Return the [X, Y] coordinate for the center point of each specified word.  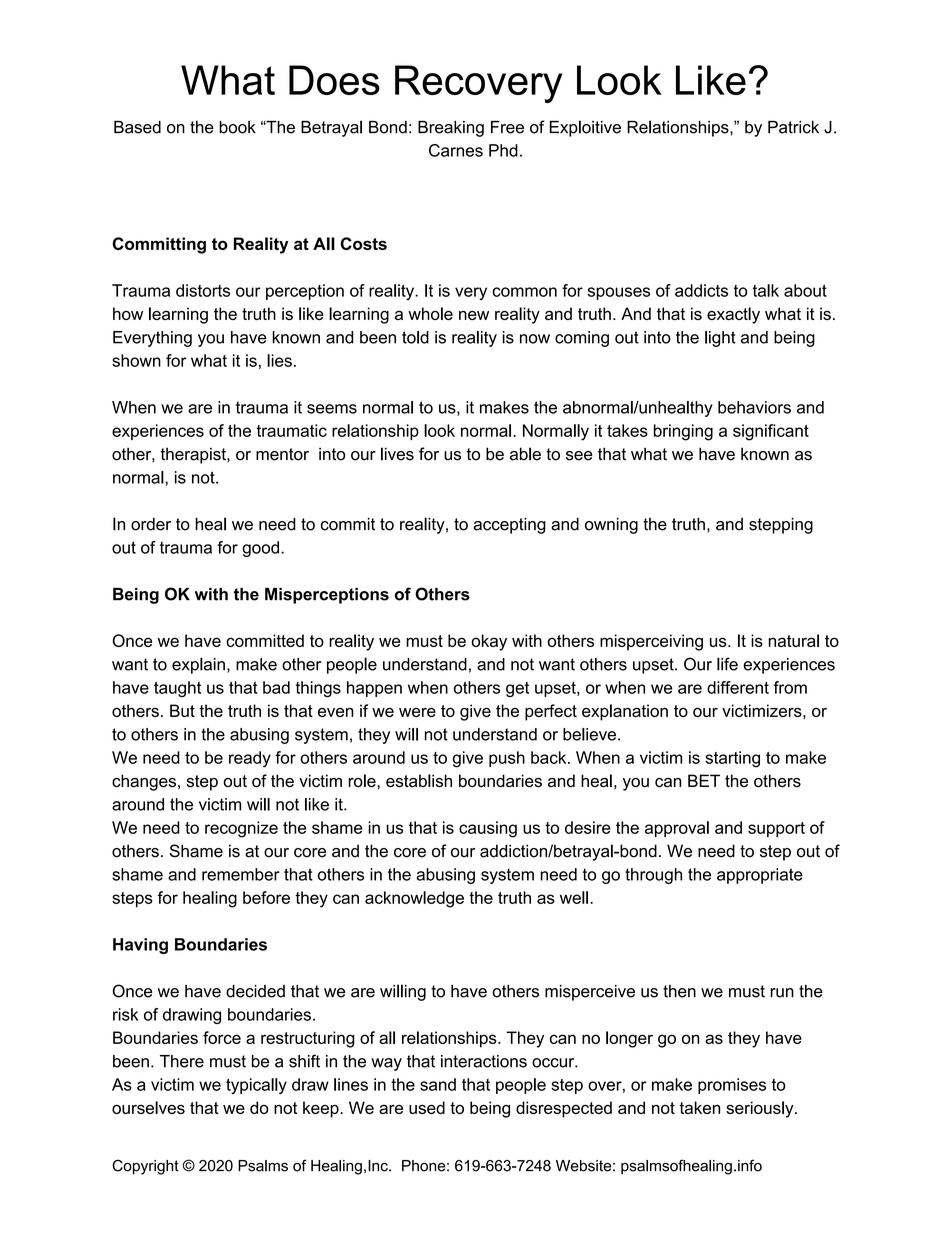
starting [732, 759]
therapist [194, 455]
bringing [683, 432]
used [427, 1107]
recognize [241, 829]
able [525, 454]
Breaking [451, 129]
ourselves [148, 1107]
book [237, 127]
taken [699, 1107]
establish [419, 781]
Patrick [793, 127]
